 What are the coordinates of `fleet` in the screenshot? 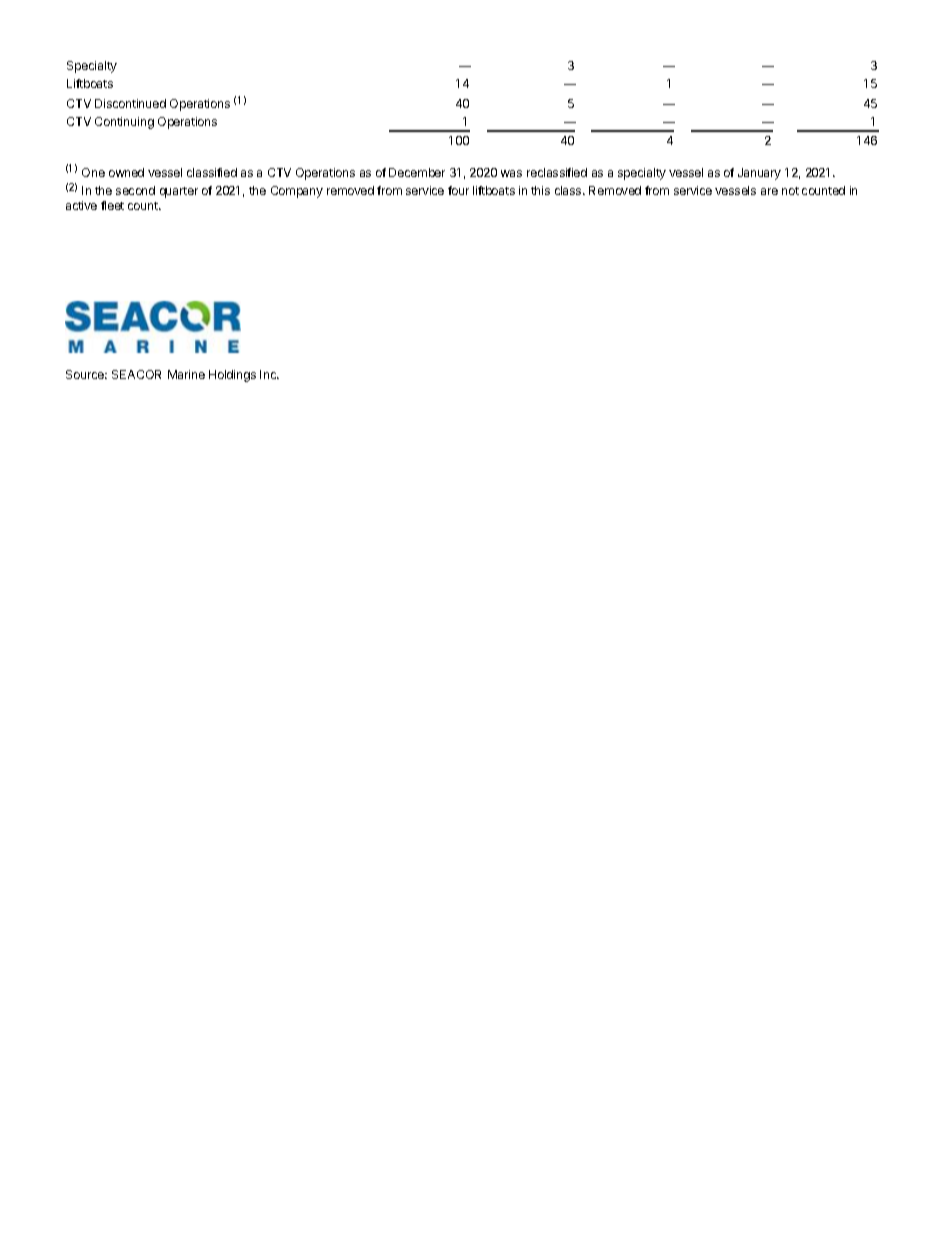 It's located at (112, 205).
